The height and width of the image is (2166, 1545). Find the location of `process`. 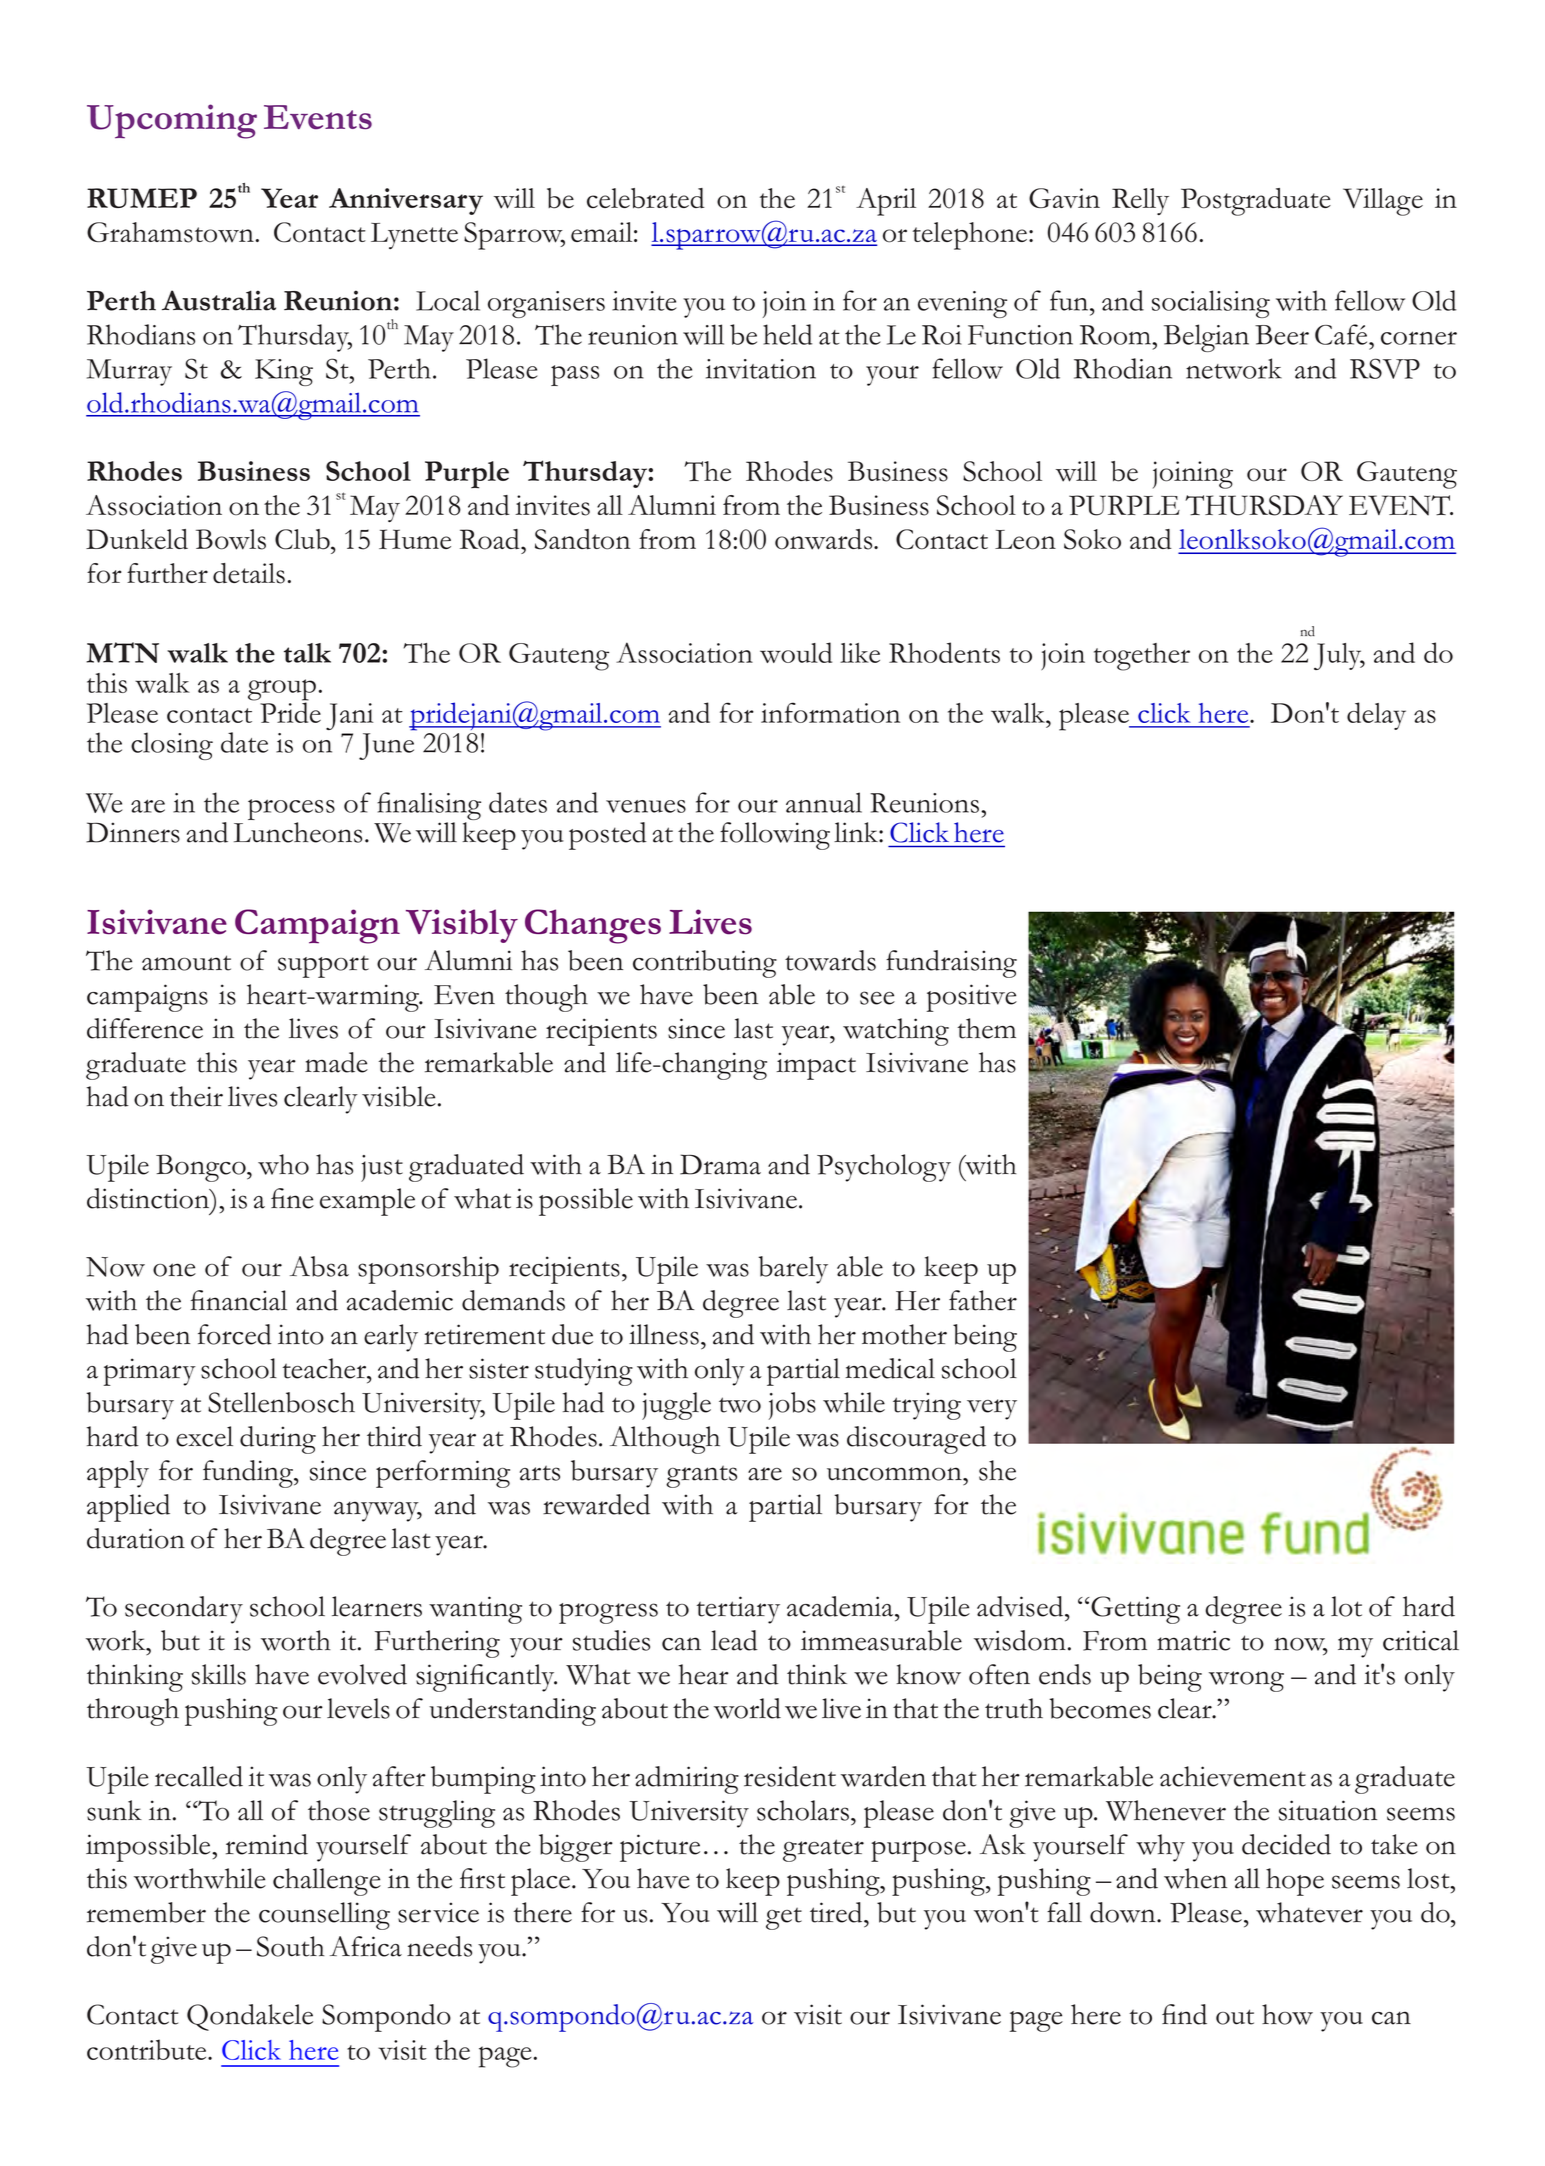

process is located at coordinates (291, 809).
